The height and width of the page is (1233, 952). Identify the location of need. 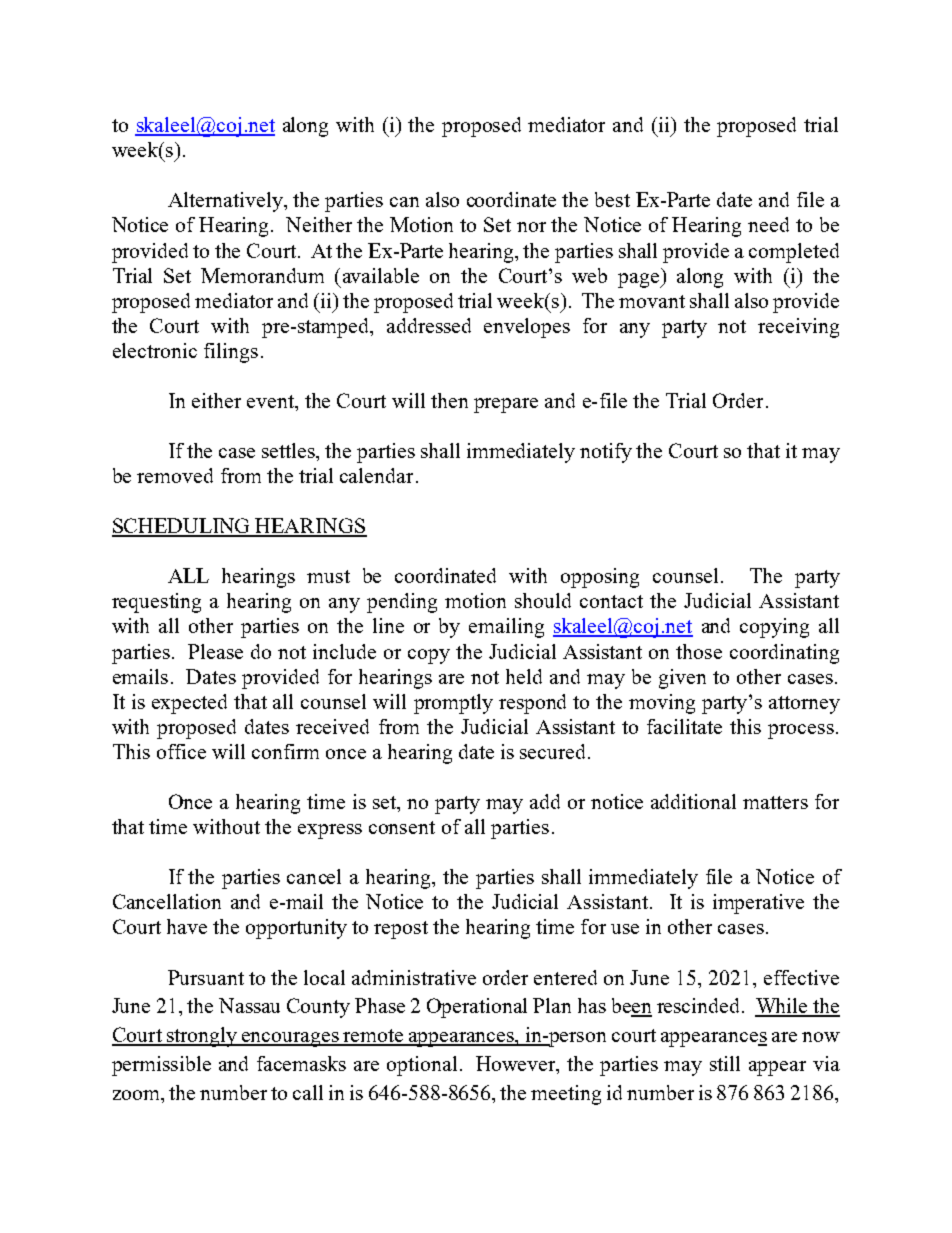
(768, 224).
